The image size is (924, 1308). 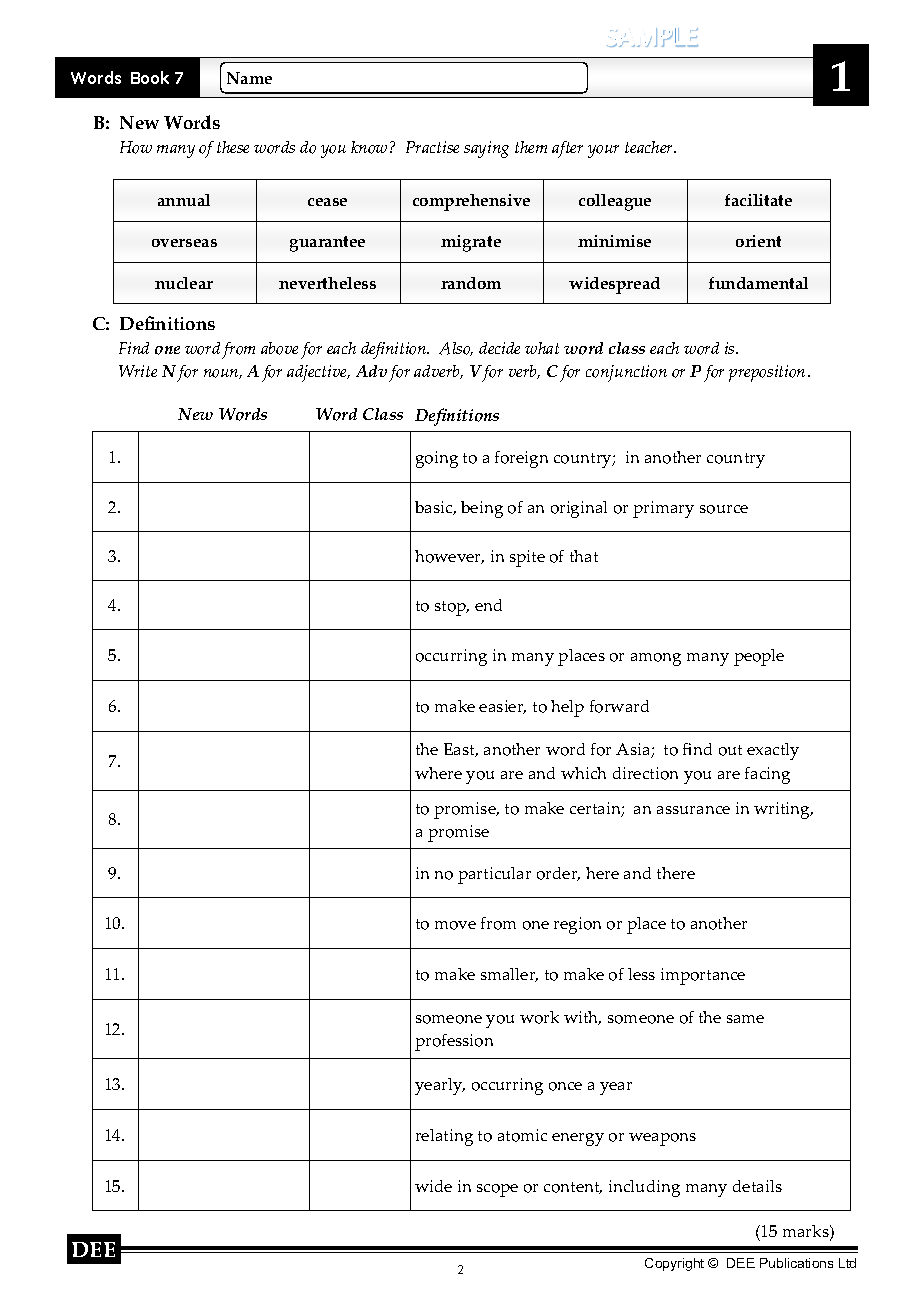 I want to click on people, so click(x=759, y=657).
